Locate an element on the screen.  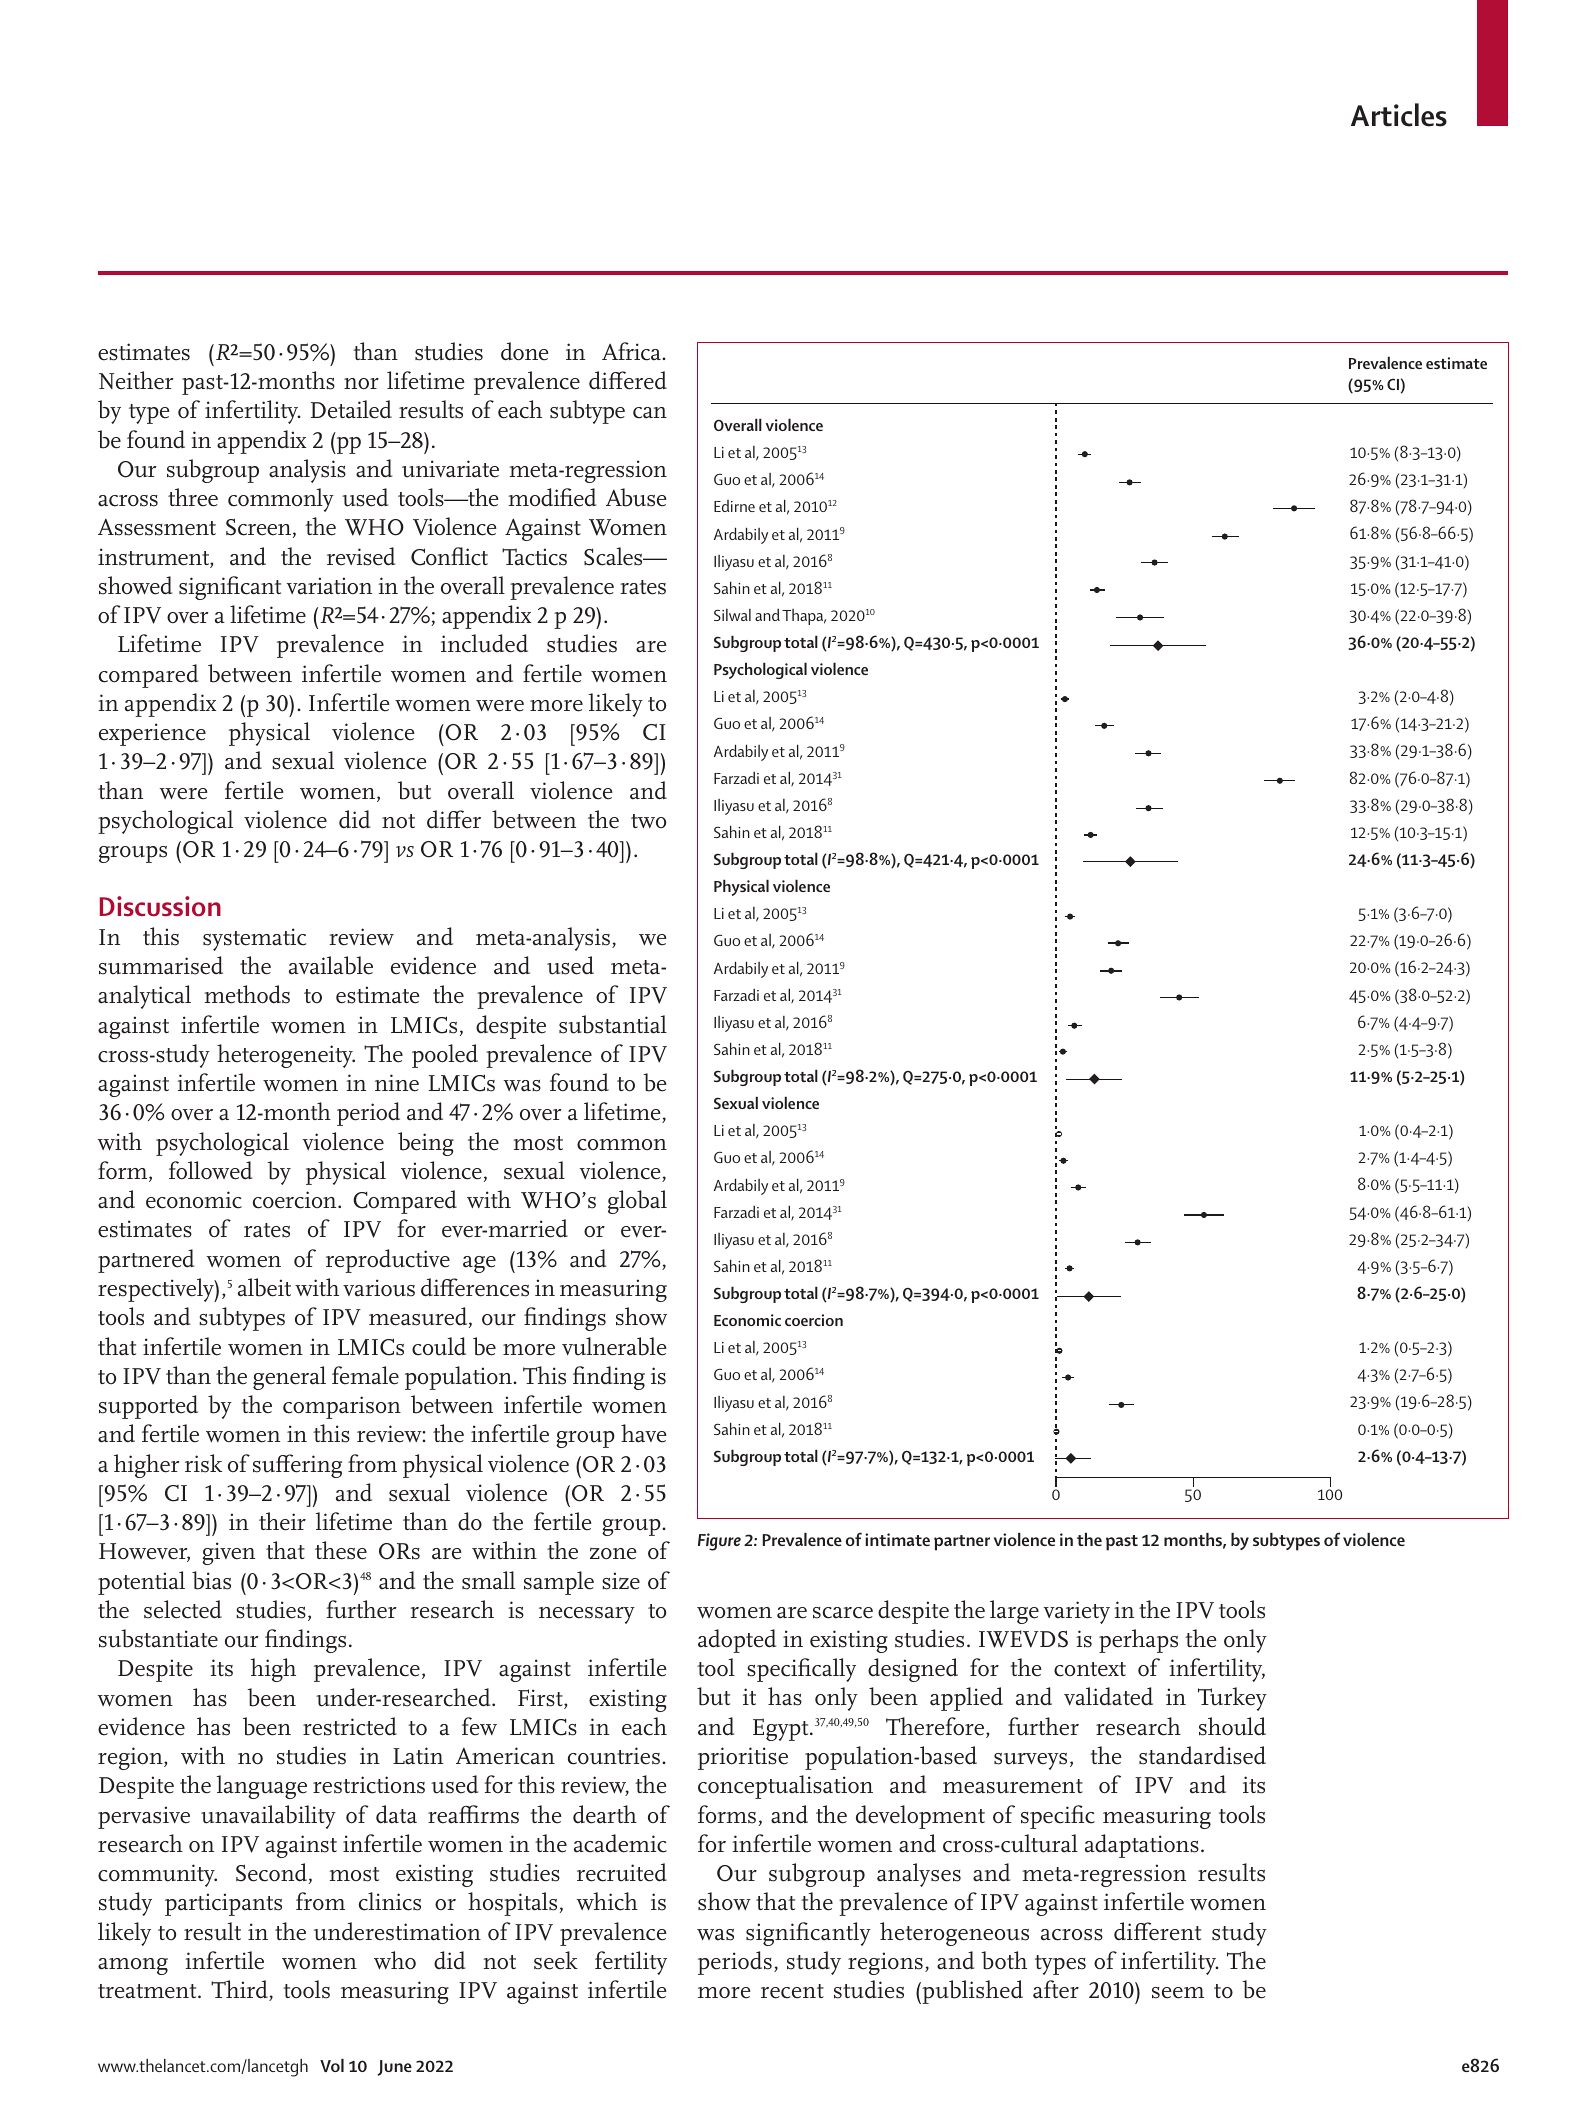
seem is located at coordinates (1178, 1993).
